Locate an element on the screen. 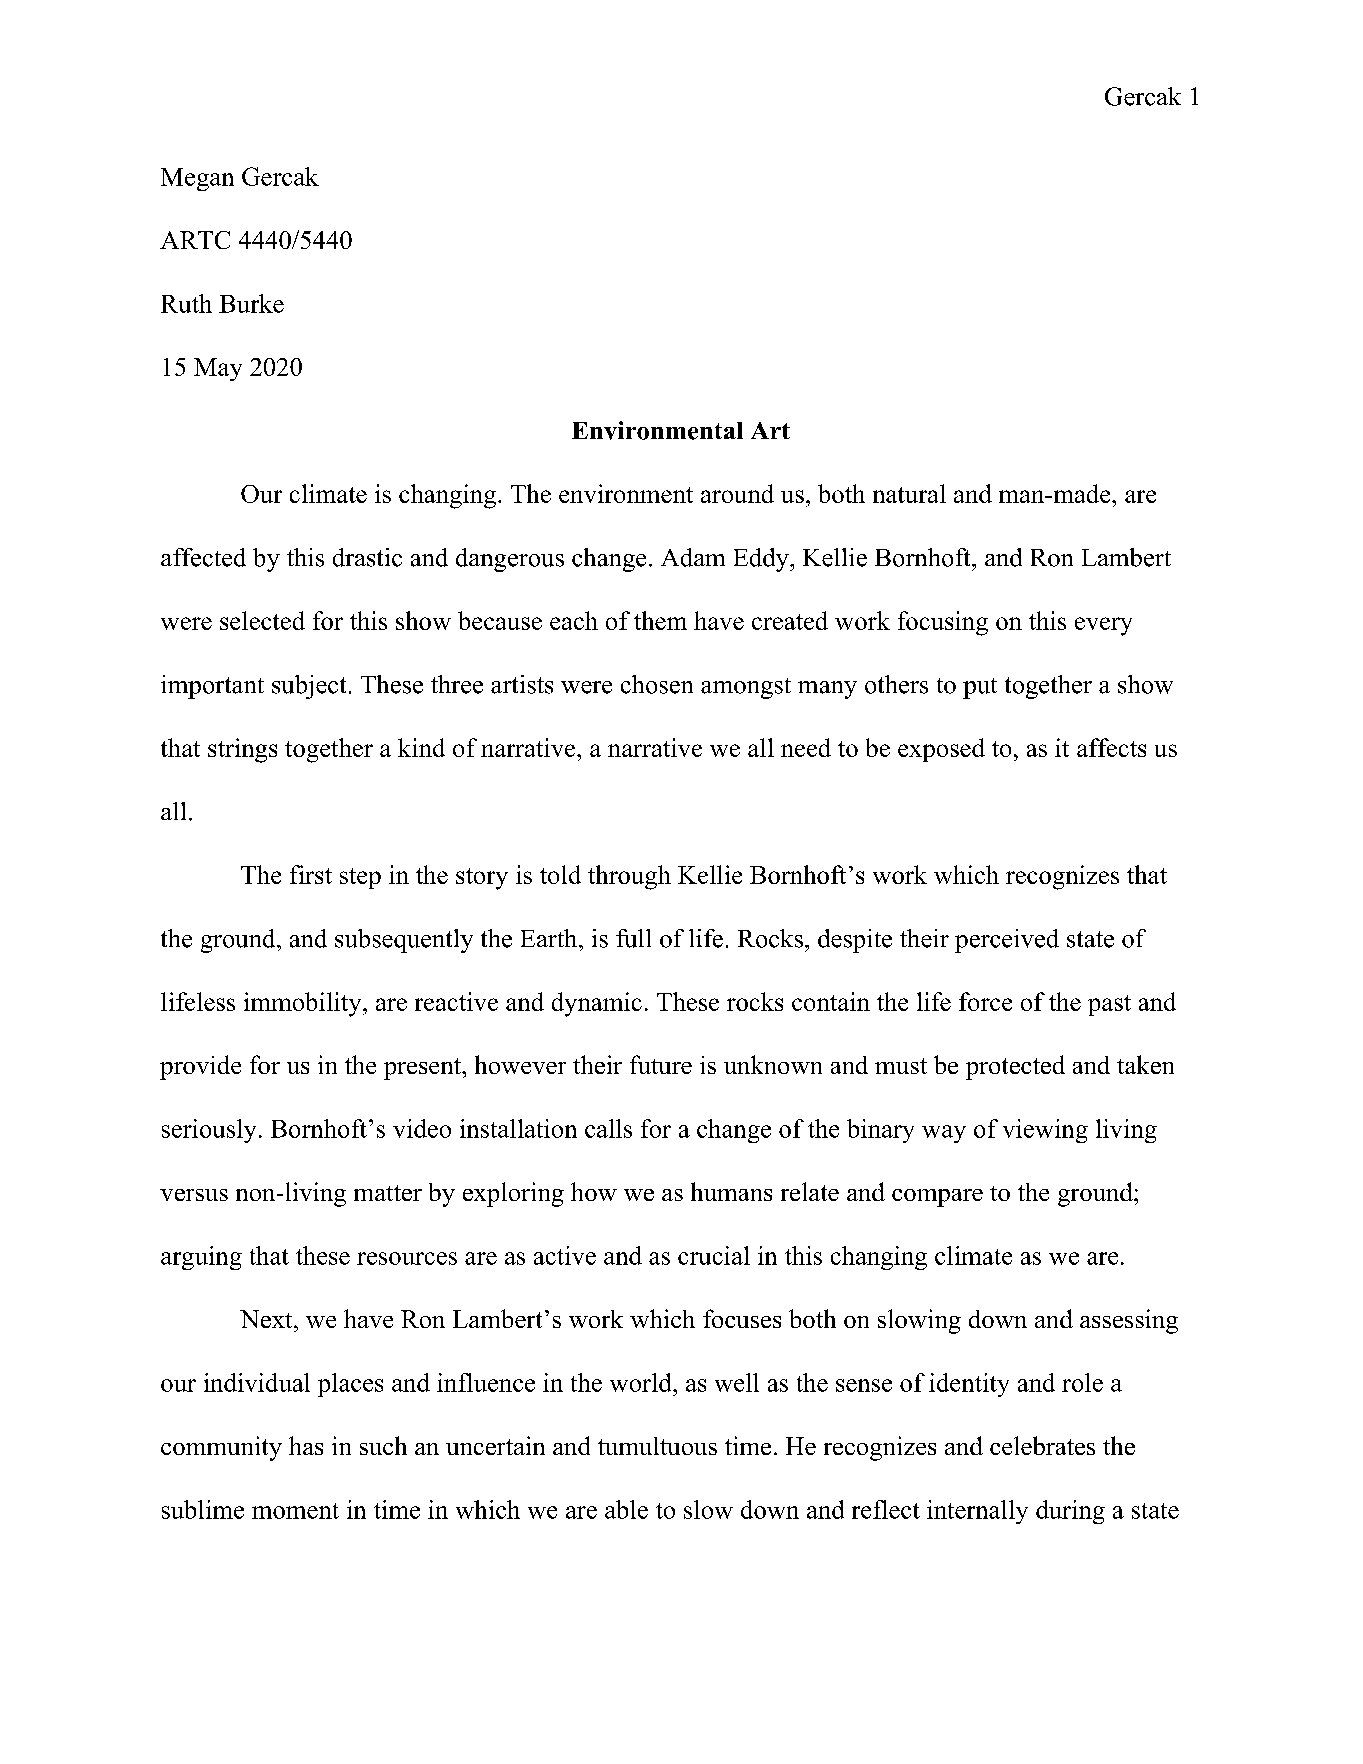  immobility is located at coordinates (304, 1004).
